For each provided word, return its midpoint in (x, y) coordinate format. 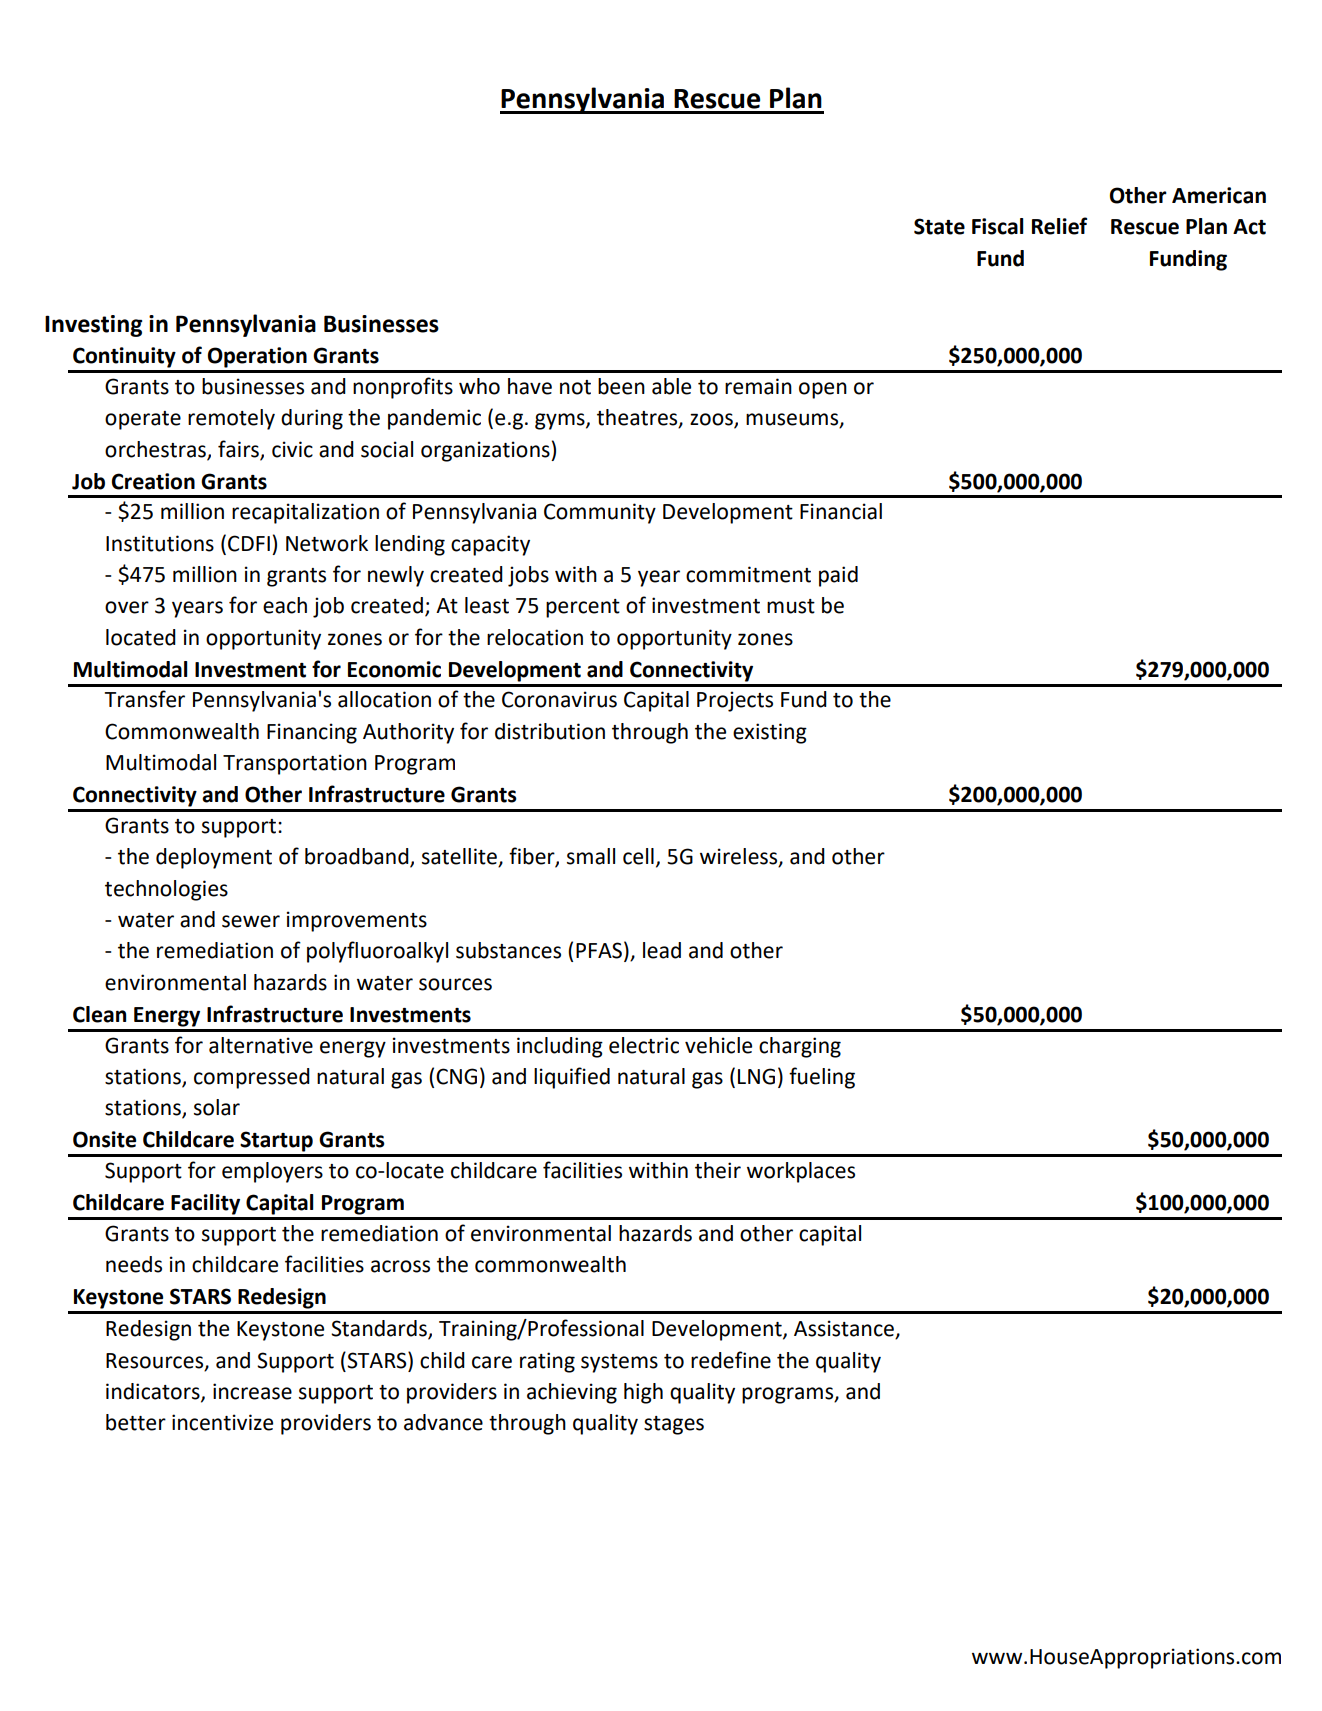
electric (644, 1045)
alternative (261, 1045)
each (285, 605)
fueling (822, 1078)
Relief (1059, 226)
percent (583, 608)
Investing (93, 326)
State (939, 226)
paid (838, 576)
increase (252, 1391)
